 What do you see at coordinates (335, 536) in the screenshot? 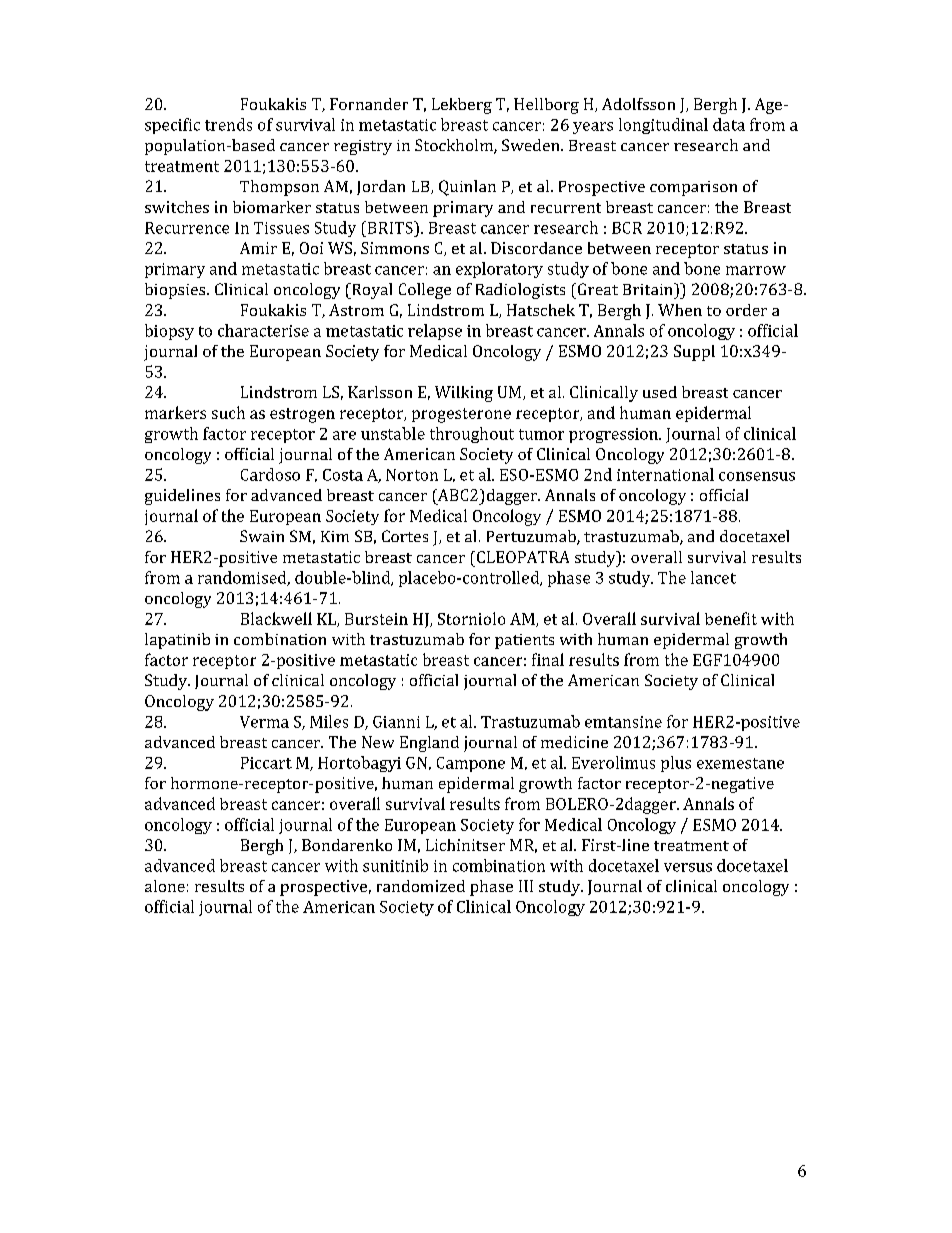
I see `Kim` at bounding box center [335, 536].
